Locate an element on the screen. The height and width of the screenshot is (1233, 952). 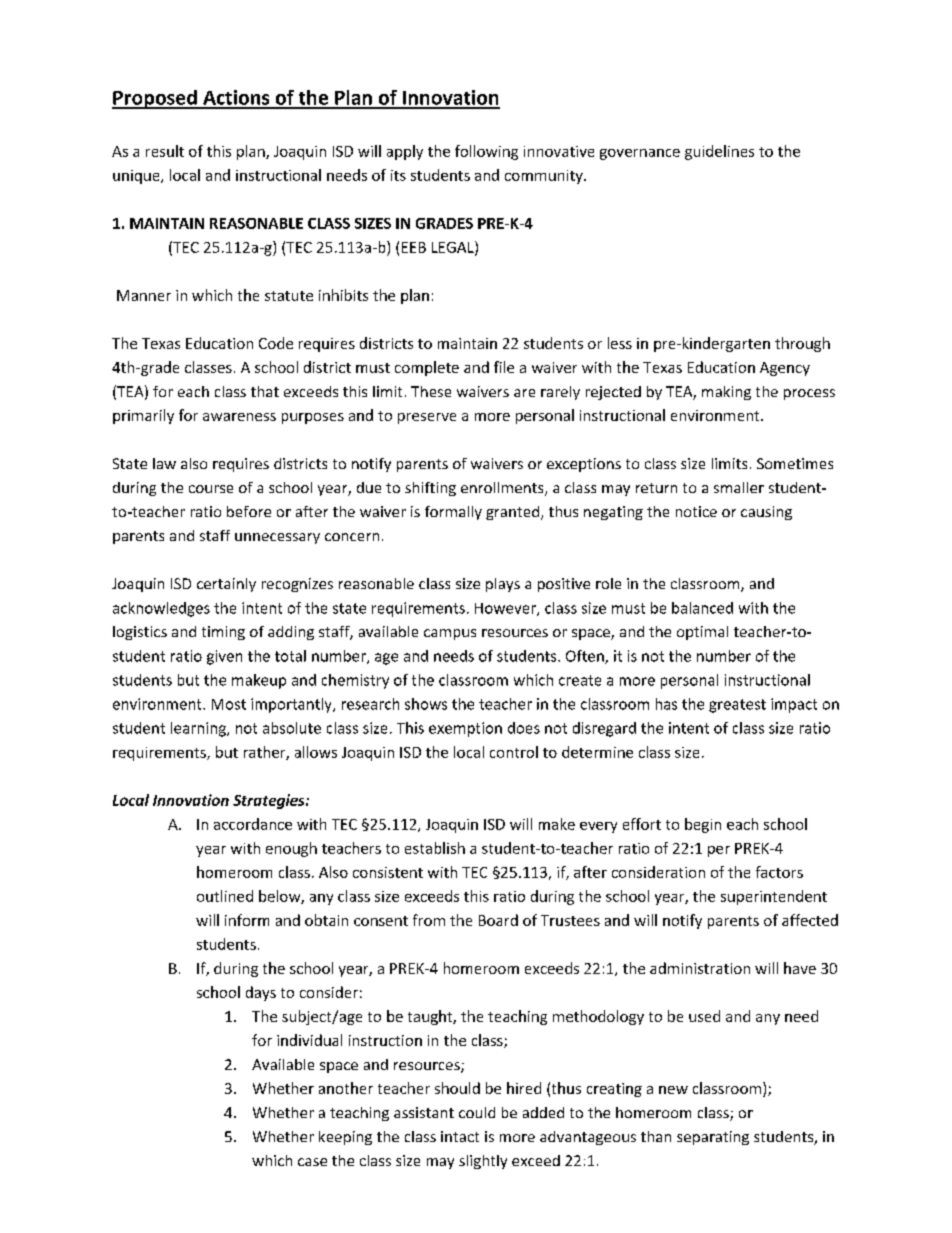
outlined is located at coordinates (225, 896).
